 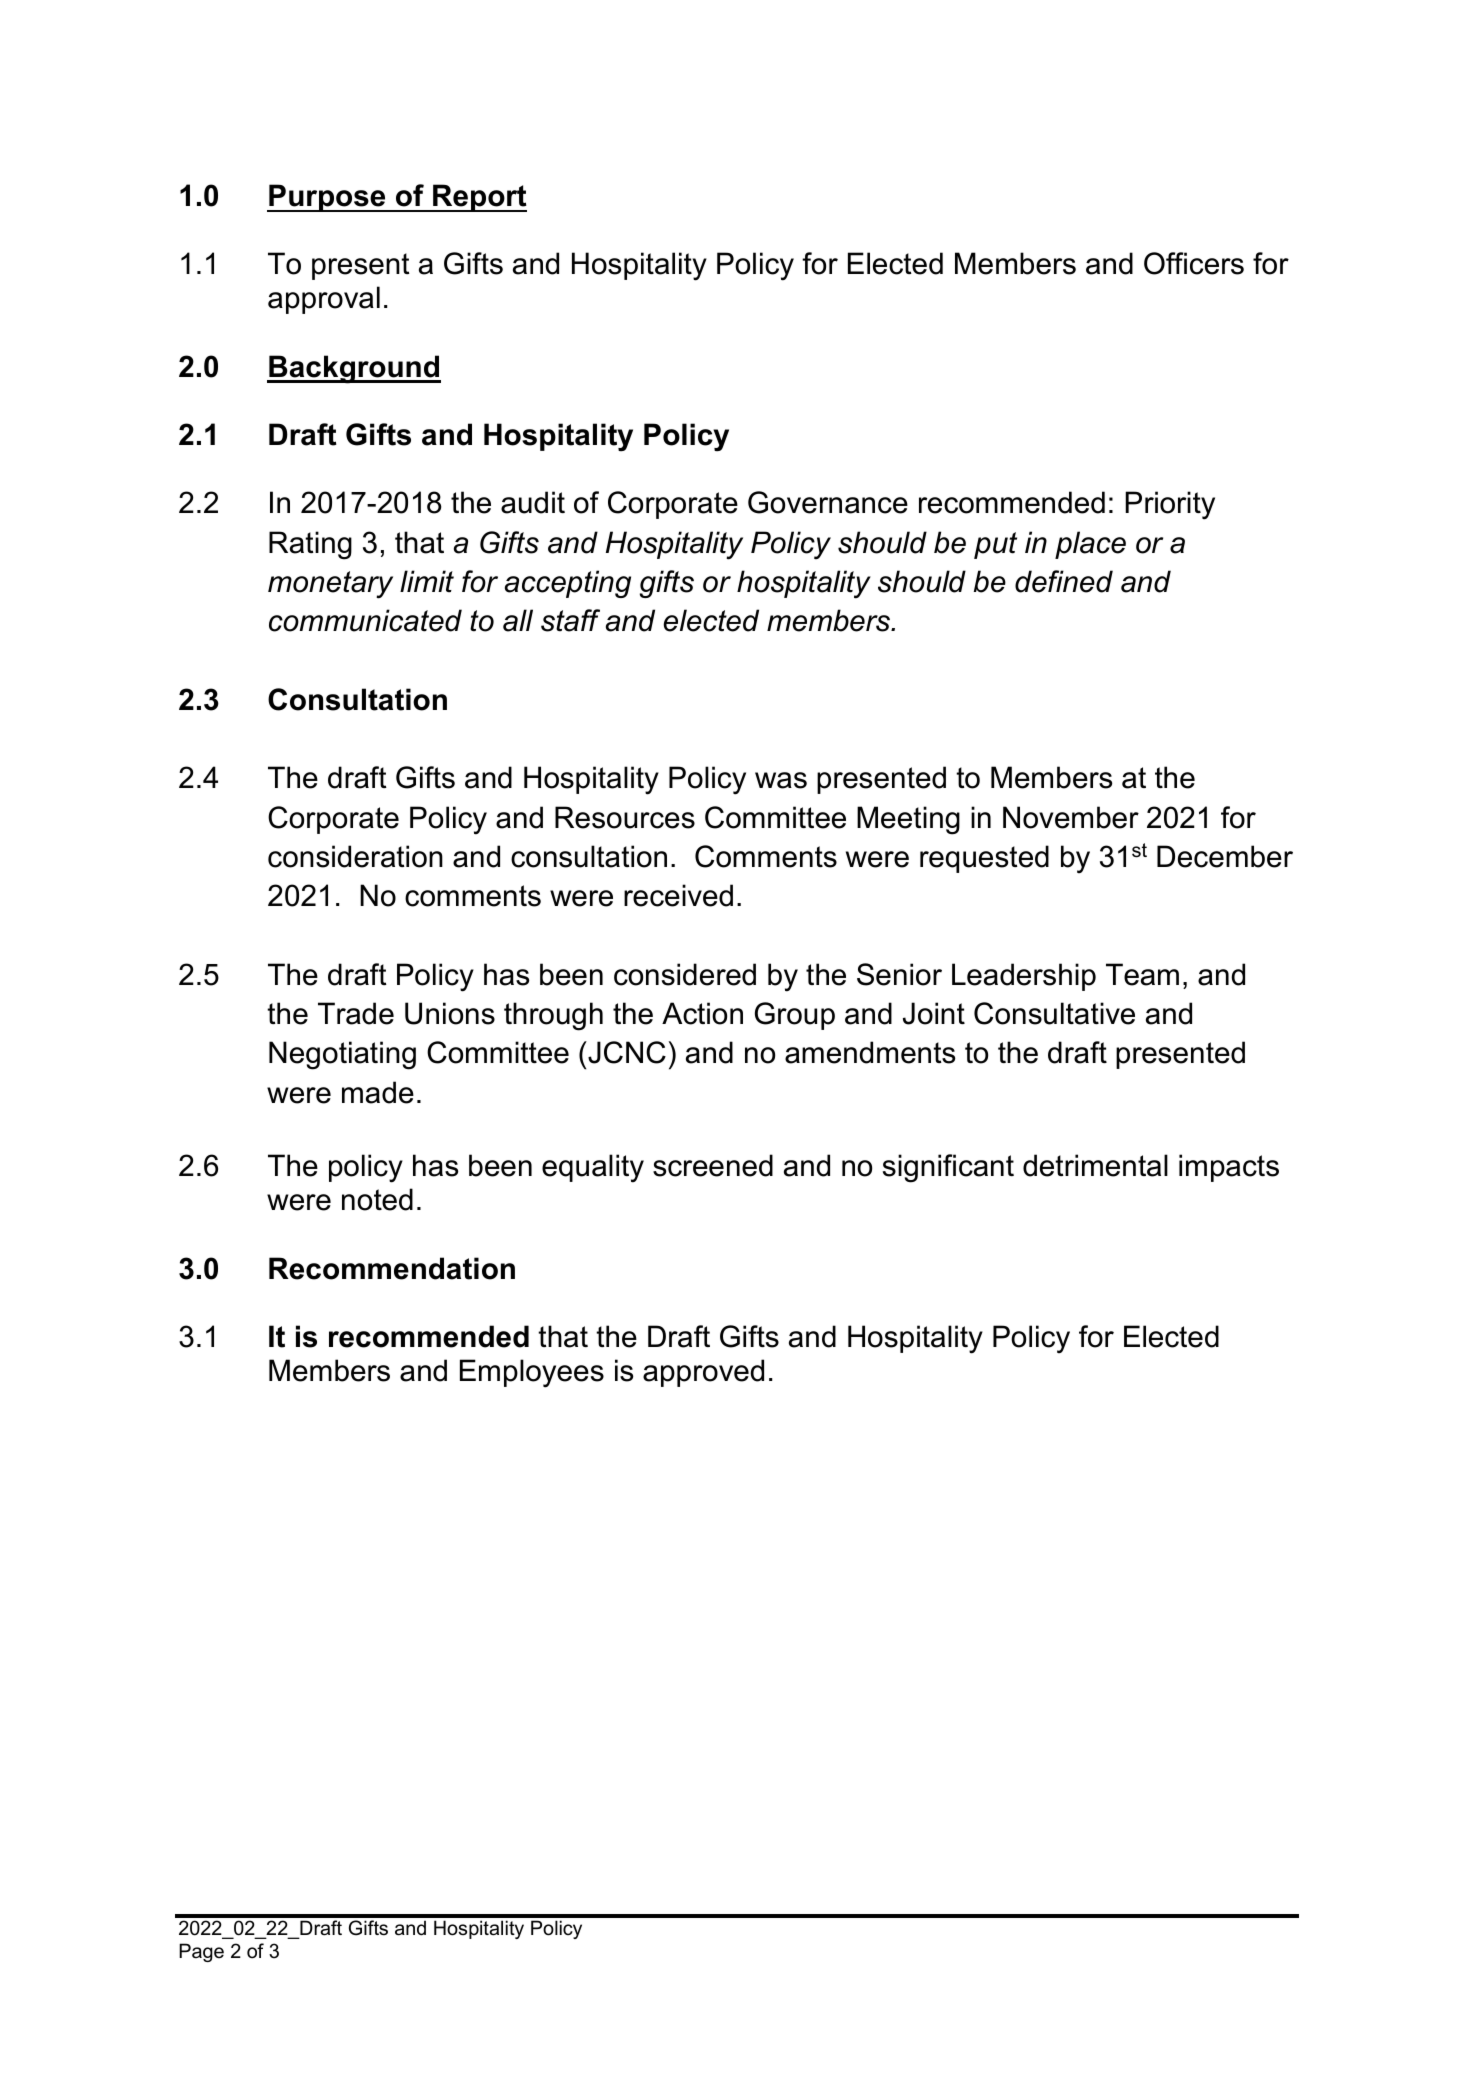 I want to click on November, so click(x=1071, y=817).
